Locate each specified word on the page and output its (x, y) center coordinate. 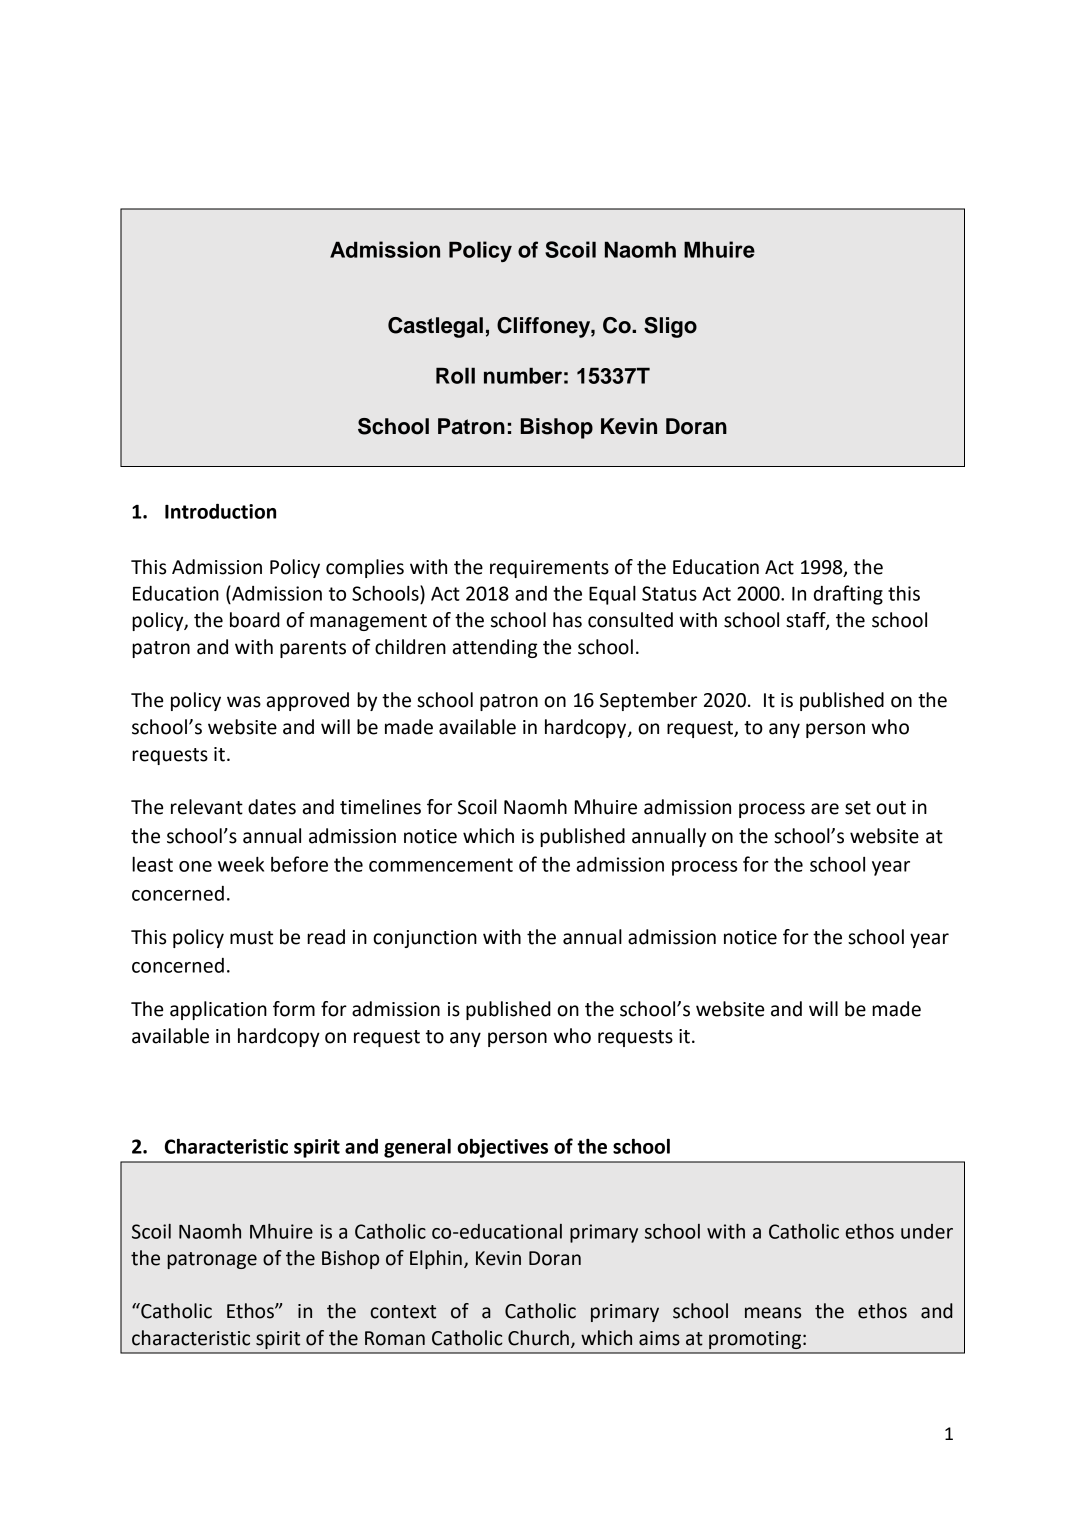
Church (538, 1338)
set (858, 808)
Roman (395, 1338)
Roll (455, 375)
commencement (441, 865)
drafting (848, 595)
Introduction (220, 511)
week (241, 864)
